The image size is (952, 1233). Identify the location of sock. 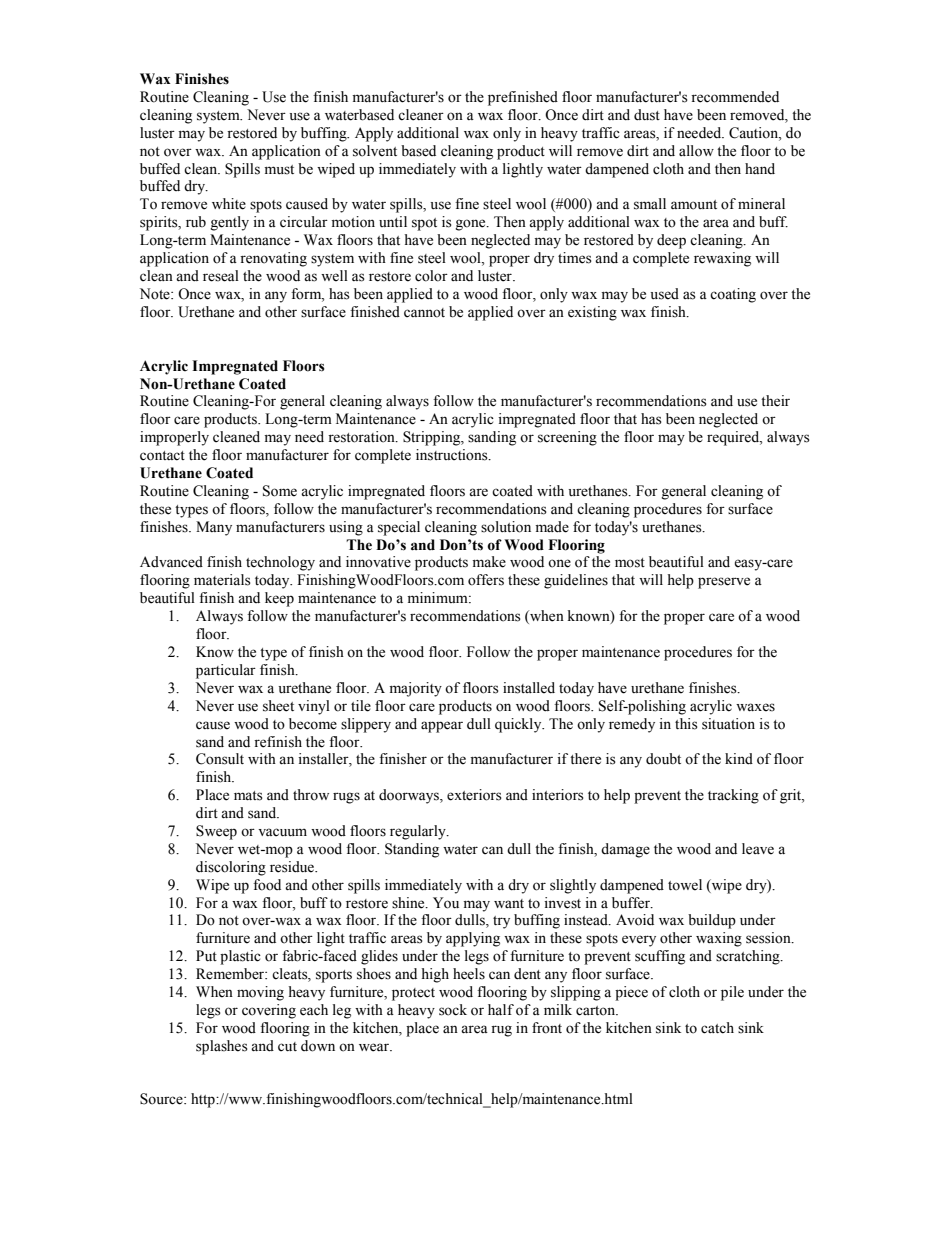
(453, 1010).
